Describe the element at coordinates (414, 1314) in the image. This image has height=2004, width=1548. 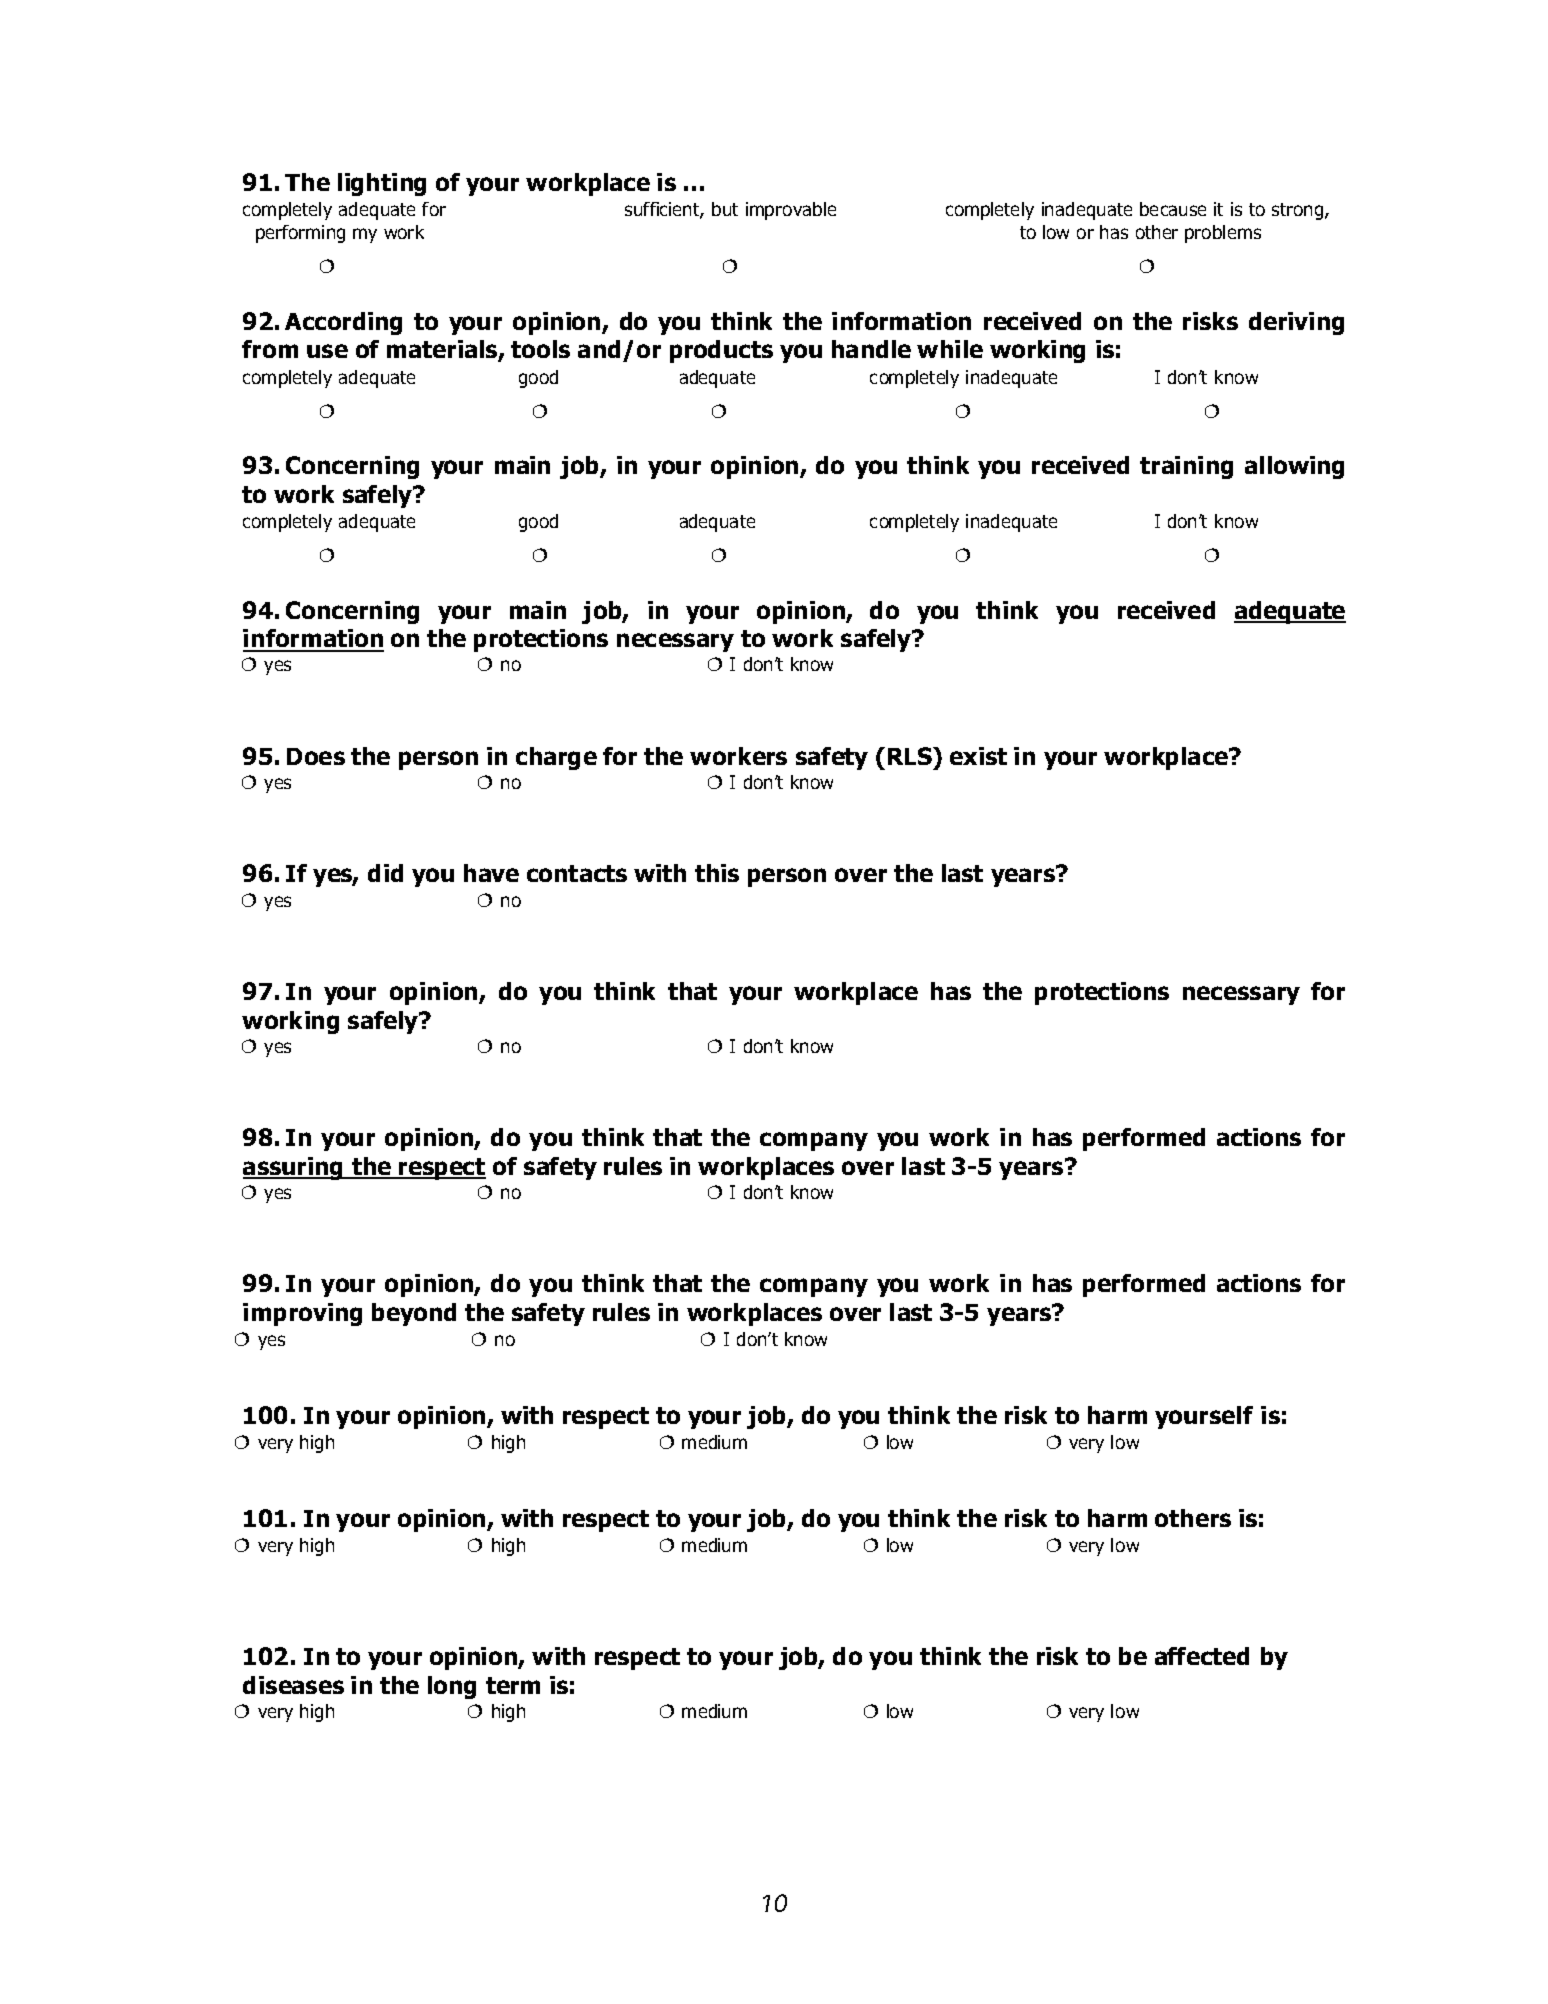
I see `beyond` at that location.
